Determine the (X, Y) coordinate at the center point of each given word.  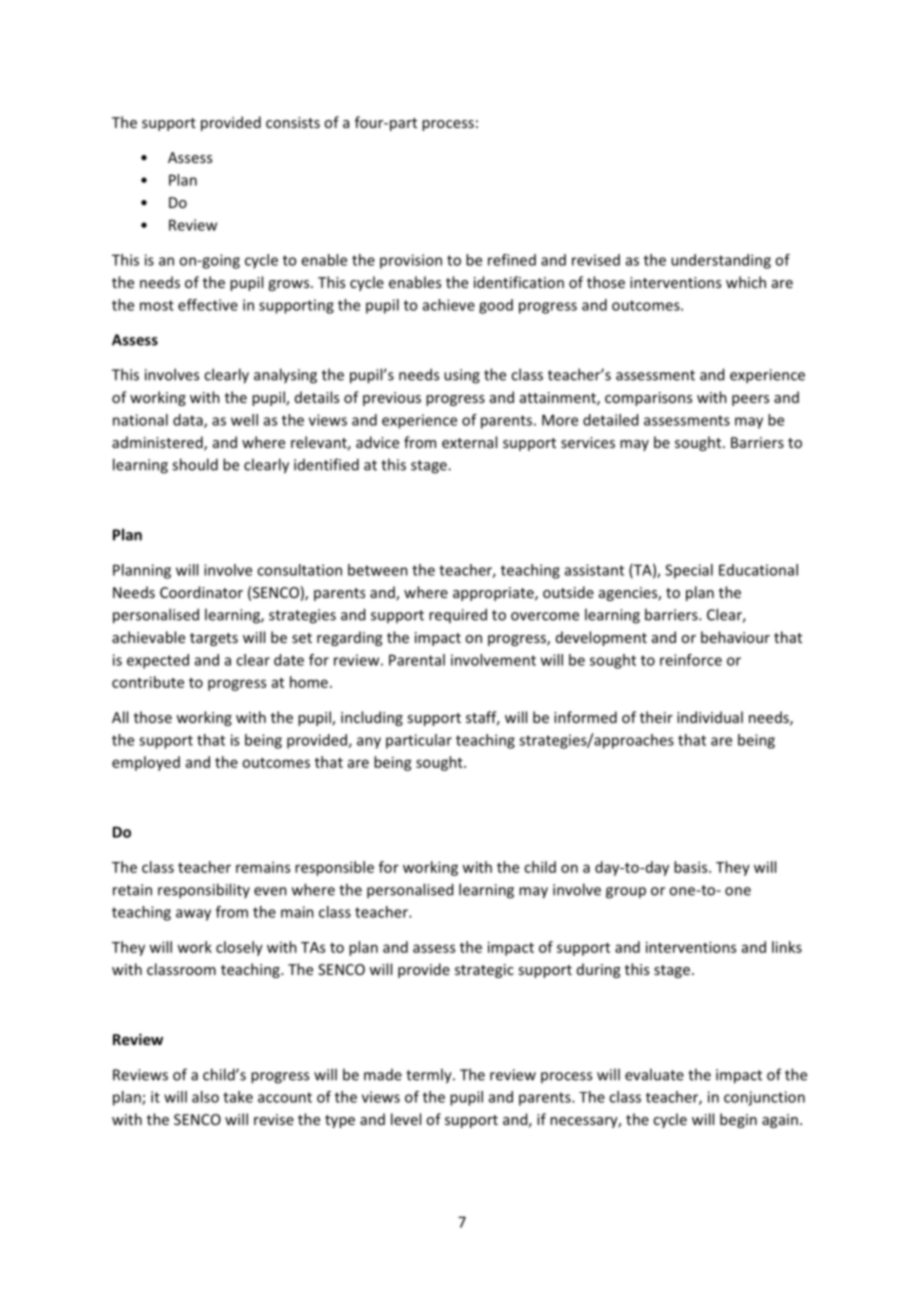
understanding (721, 261)
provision (411, 261)
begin (738, 1120)
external (469, 442)
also (205, 1097)
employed (146, 763)
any (369, 743)
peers (750, 400)
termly (430, 1076)
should (195, 464)
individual (710, 717)
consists (293, 122)
